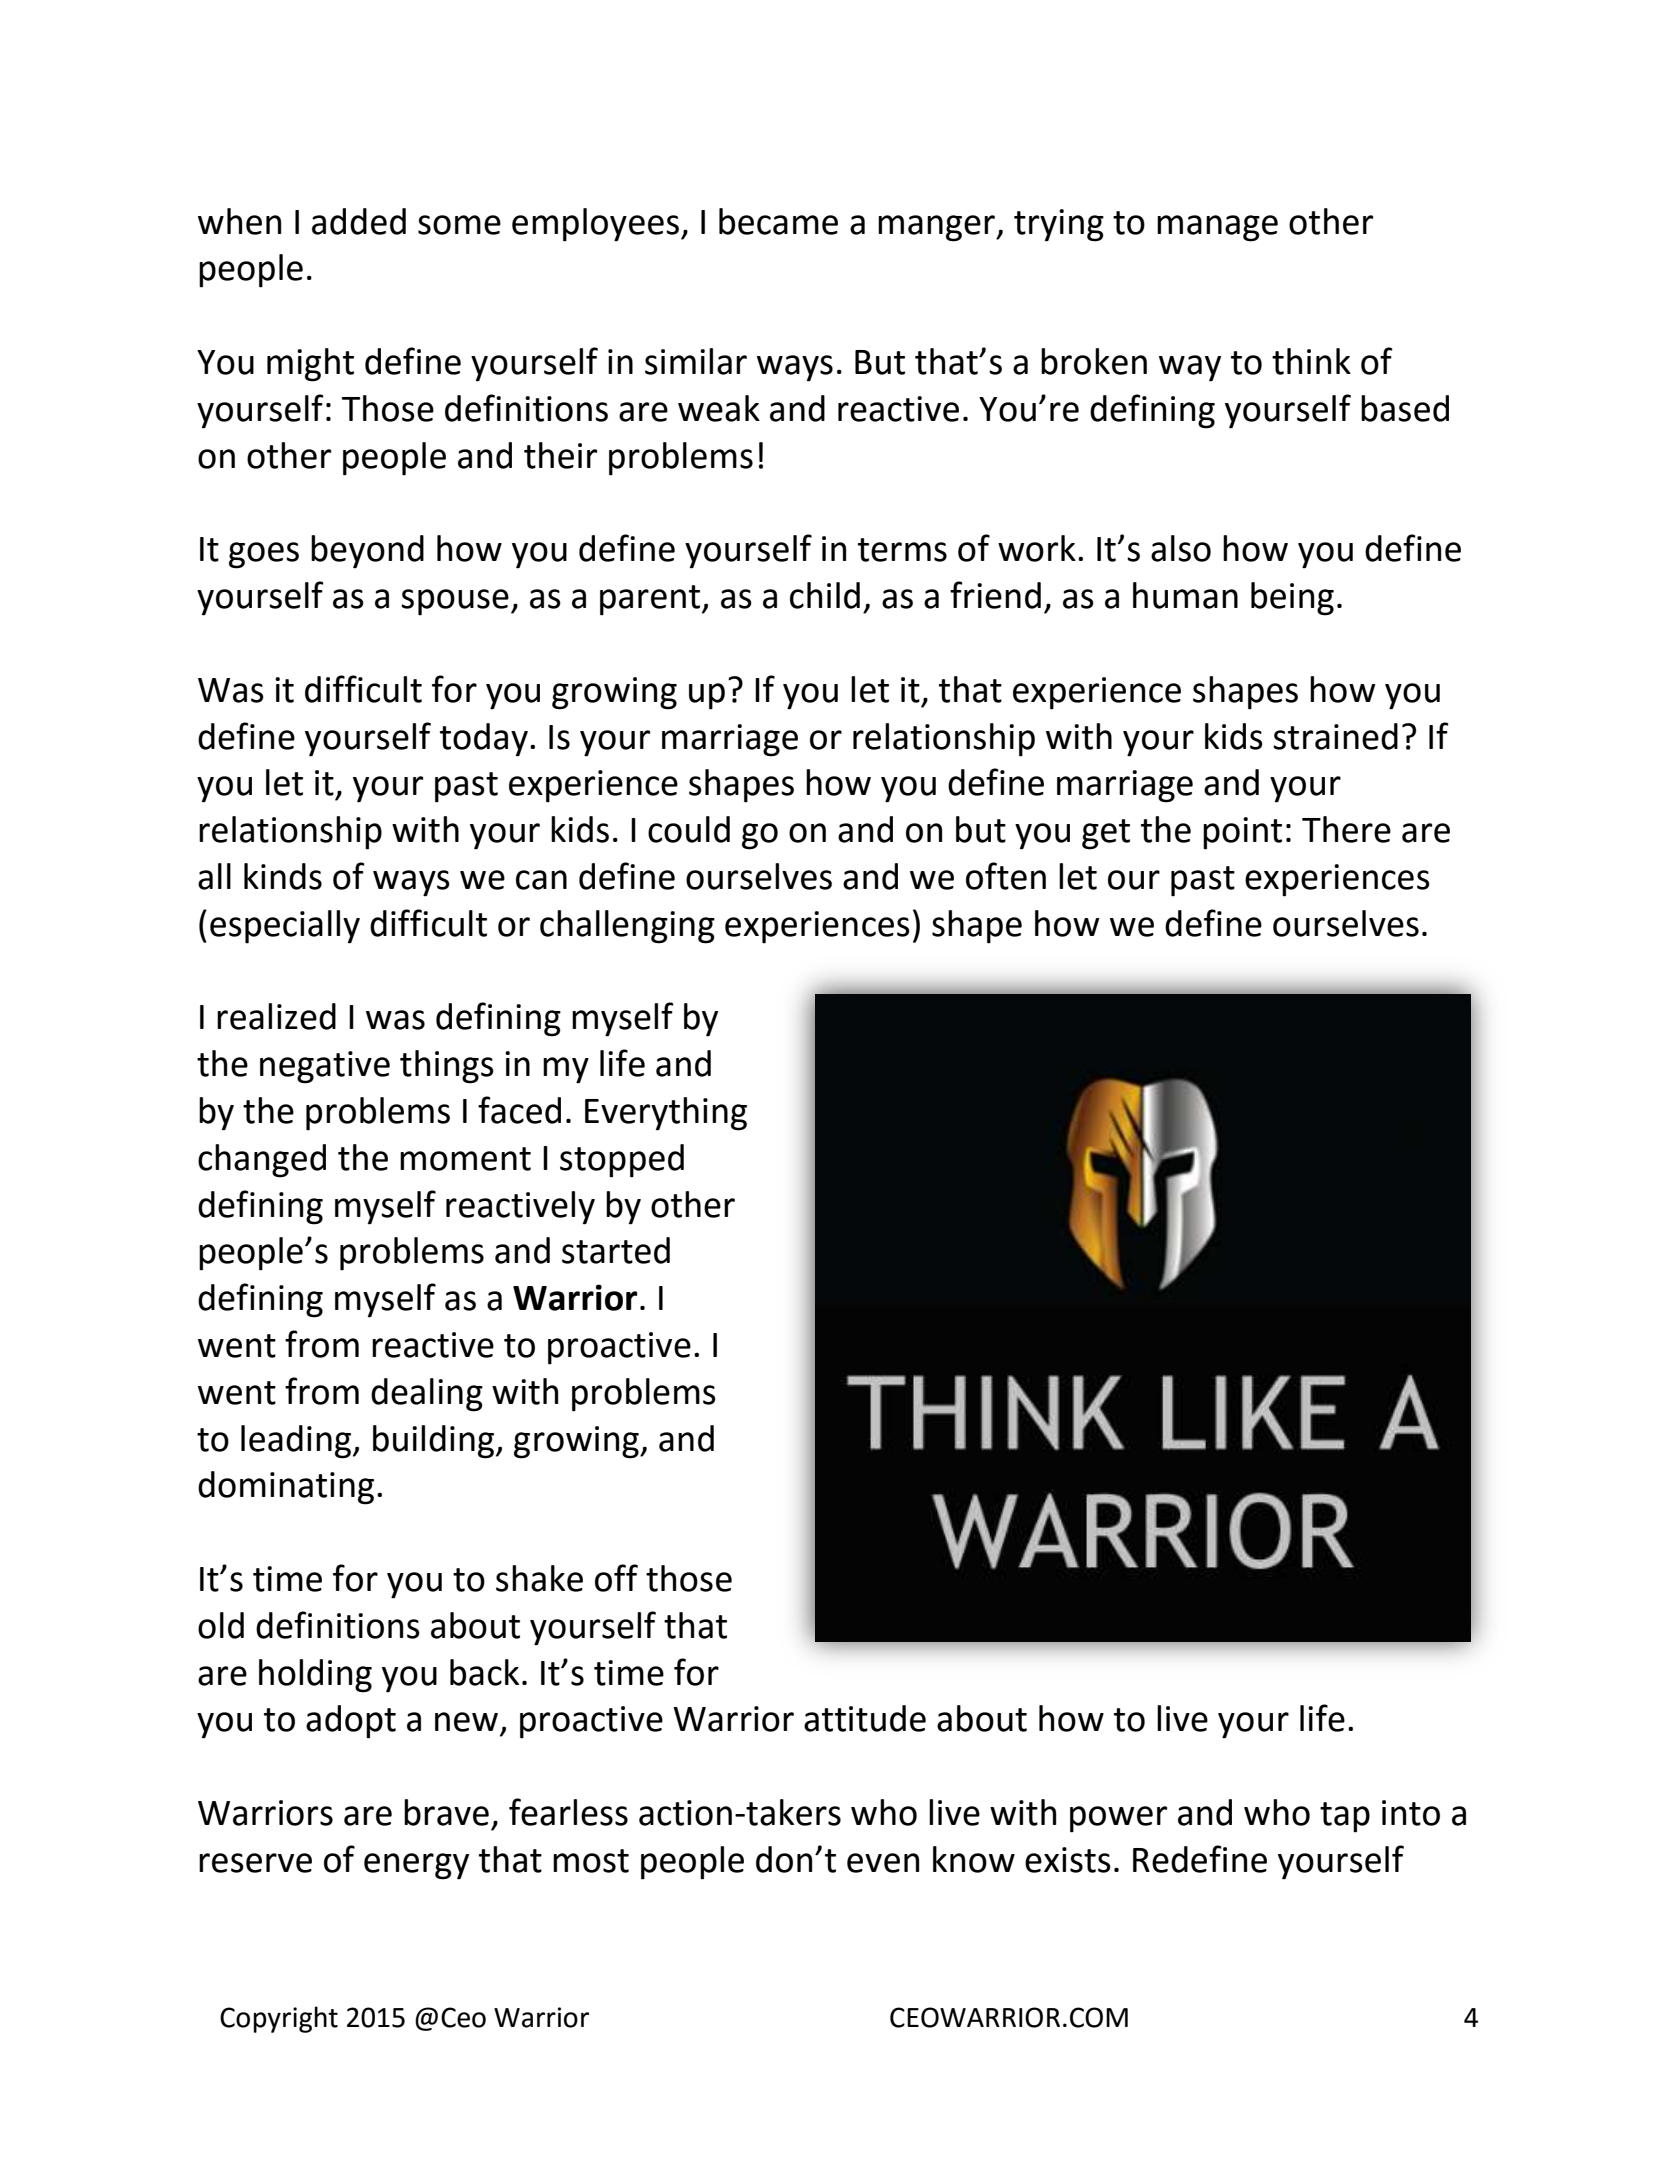 This image has width=1676, height=2169. What do you see at coordinates (484, 740) in the image?
I see `today` at bounding box center [484, 740].
